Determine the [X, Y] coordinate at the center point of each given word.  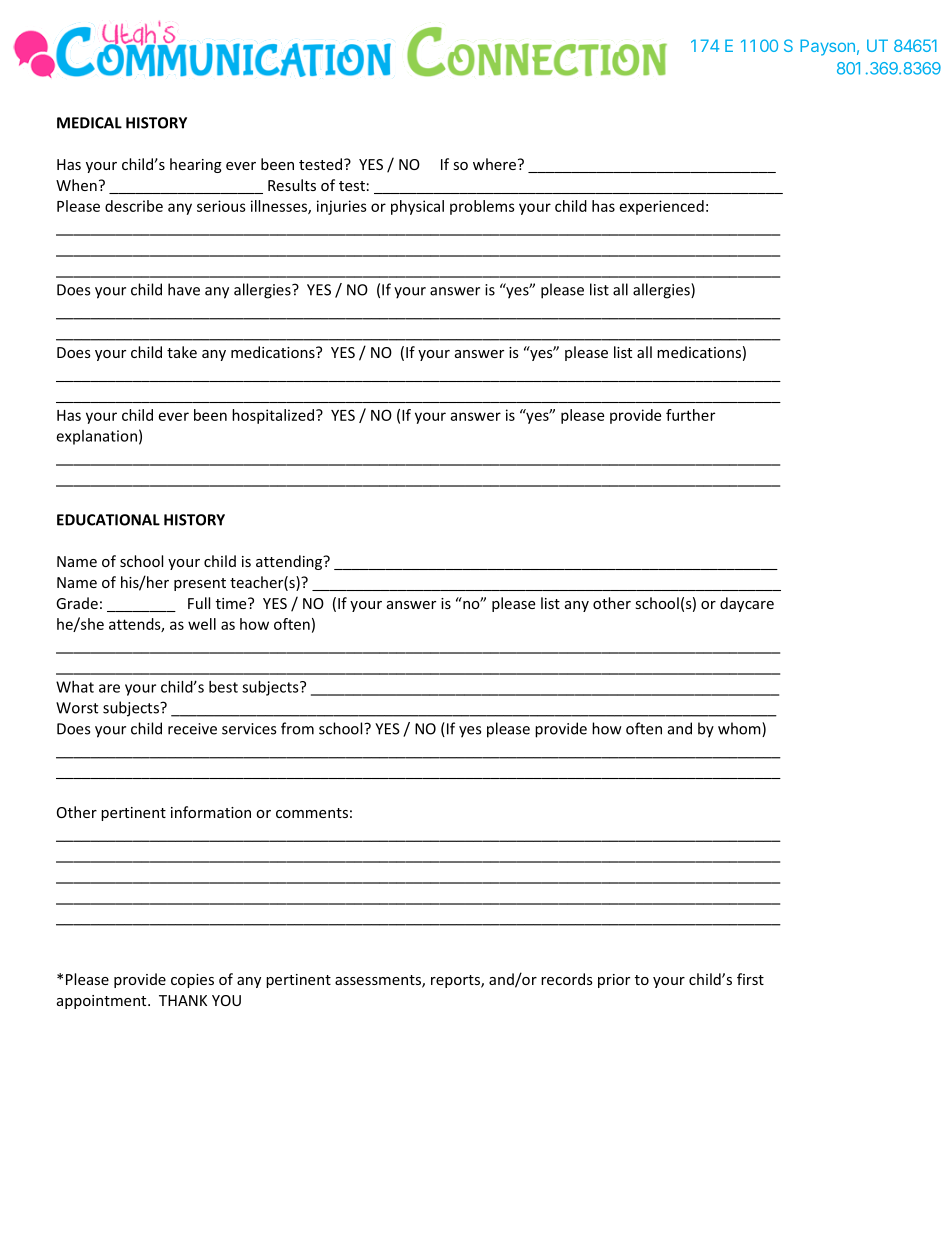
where [494, 164]
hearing [196, 165]
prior [614, 981]
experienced [662, 207]
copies [192, 981]
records [567, 979]
